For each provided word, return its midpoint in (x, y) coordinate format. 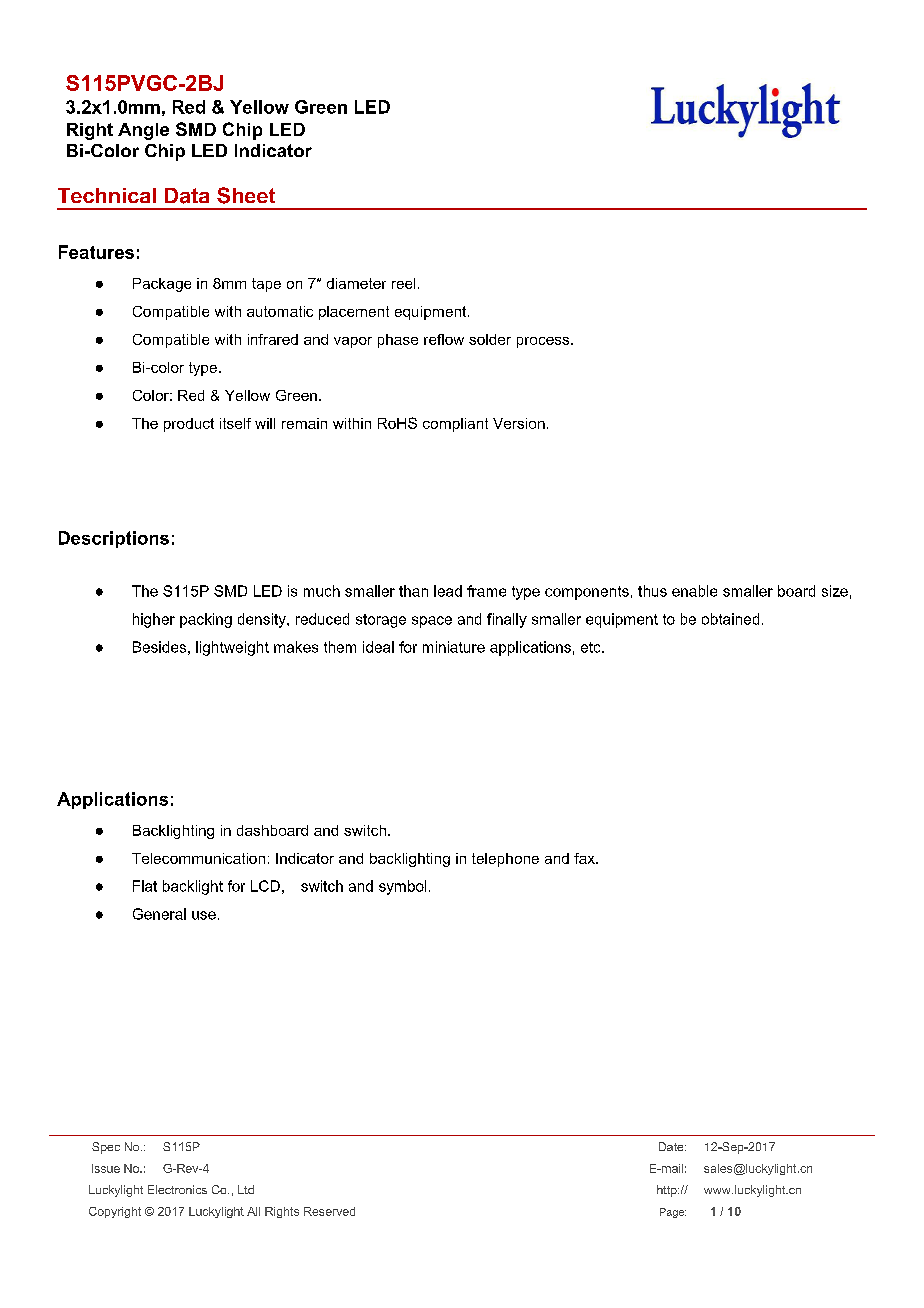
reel (403, 283)
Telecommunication (198, 858)
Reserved (329, 1211)
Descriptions (114, 539)
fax (585, 858)
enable (694, 591)
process (544, 342)
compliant (455, 425)
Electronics (177, 1189)
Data (187, 196)
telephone (505, 860)
